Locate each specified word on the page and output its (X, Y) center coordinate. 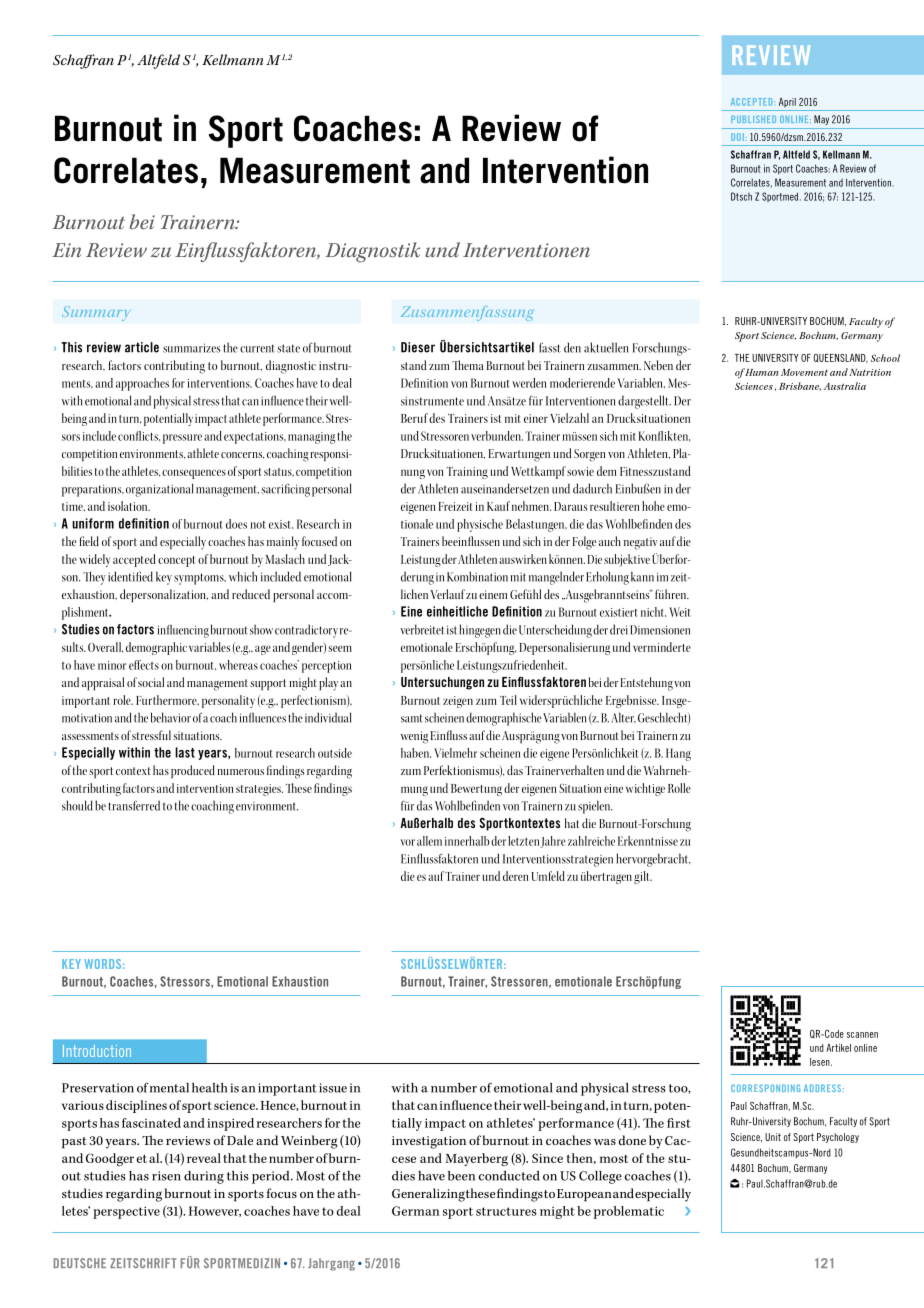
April (787, 103)
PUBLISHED (753, 119)
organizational (159, 490)
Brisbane (800, 386)
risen (166, 1176)
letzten (523, 841)
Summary (96, 313)
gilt (643, 877)
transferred (134, 805)
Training (467, 473)
